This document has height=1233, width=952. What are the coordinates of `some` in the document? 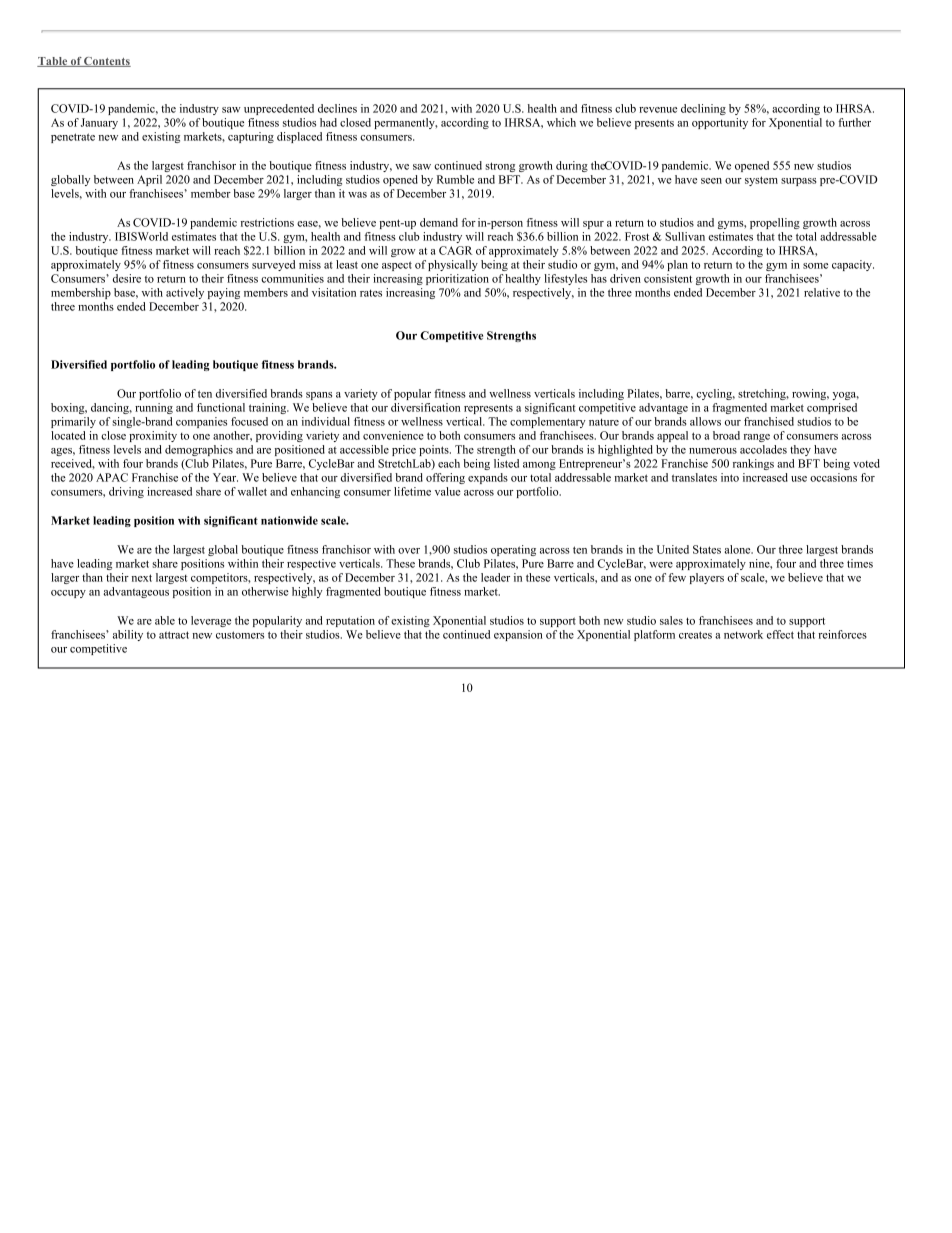 It's located at (815, 266).
